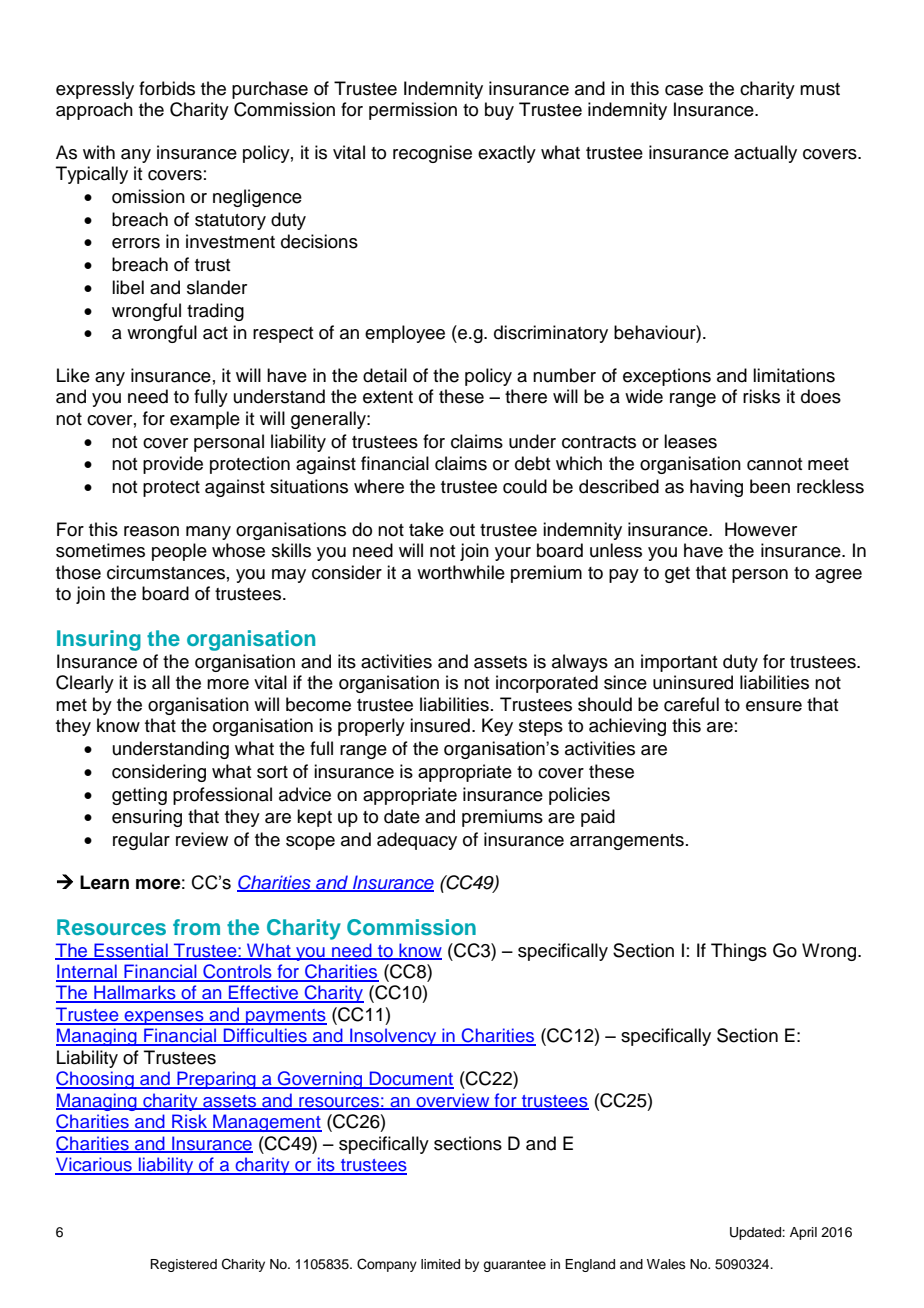 Image resolution: width=924 pixels, height=1308 pixels. I want to click on Clearly, so click(85, 684).
